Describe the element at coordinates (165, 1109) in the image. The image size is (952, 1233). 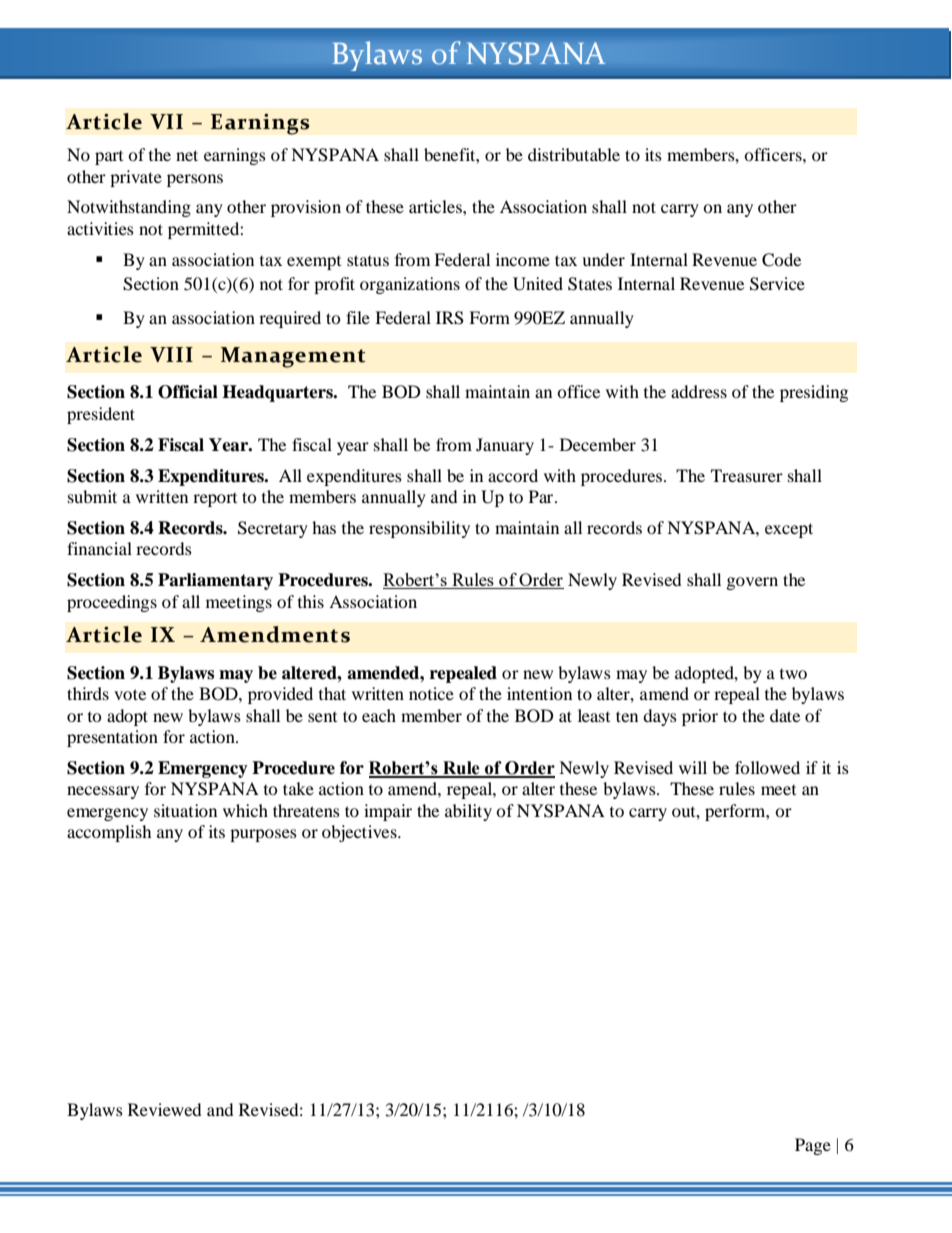
I see `Reviewed` at that location.
